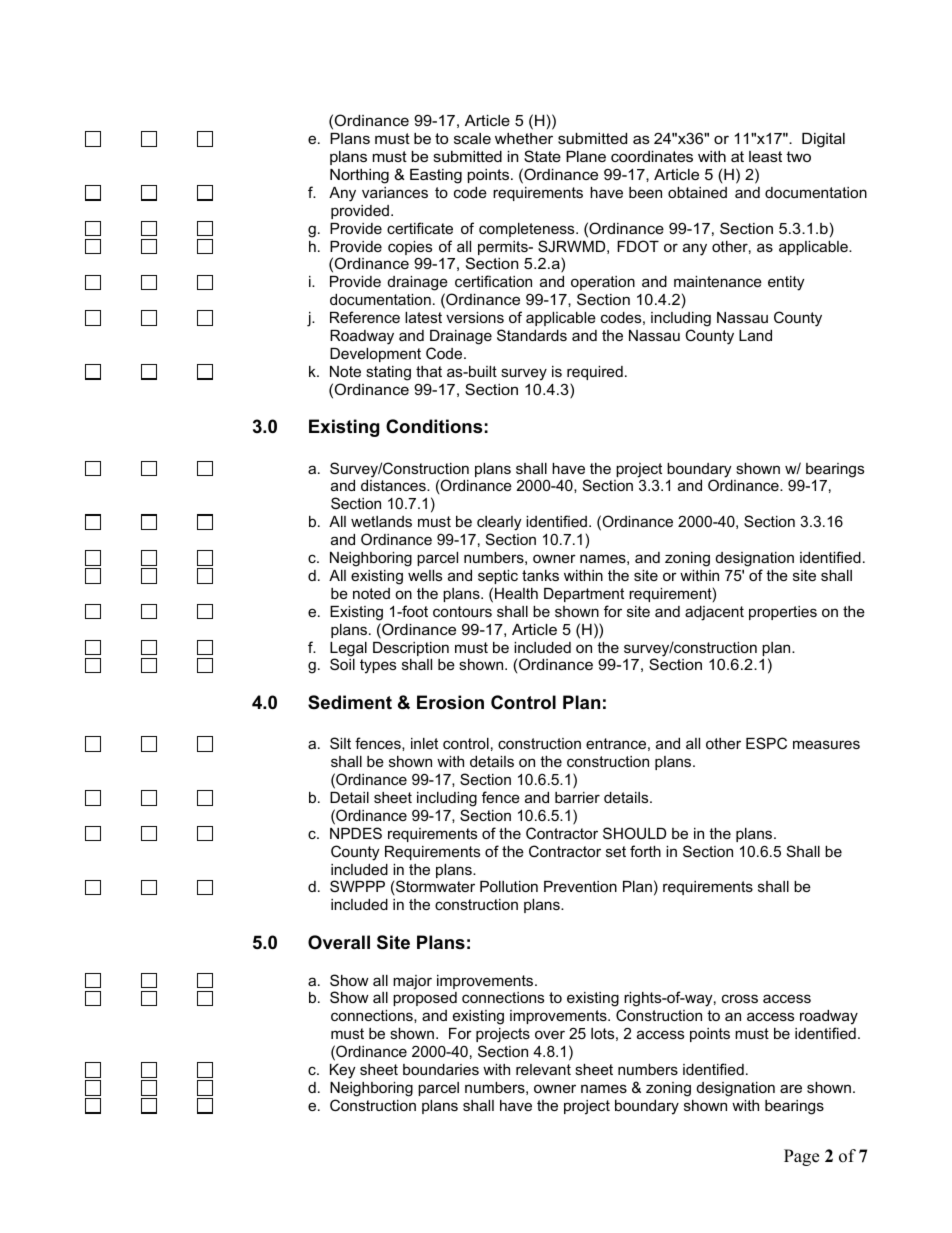 Image resolution: width=952 pixels, height=1233 pixels. What do you see at coordinates (388, 373) in the image?
I see `stating` at bounding box center [388, 373].
